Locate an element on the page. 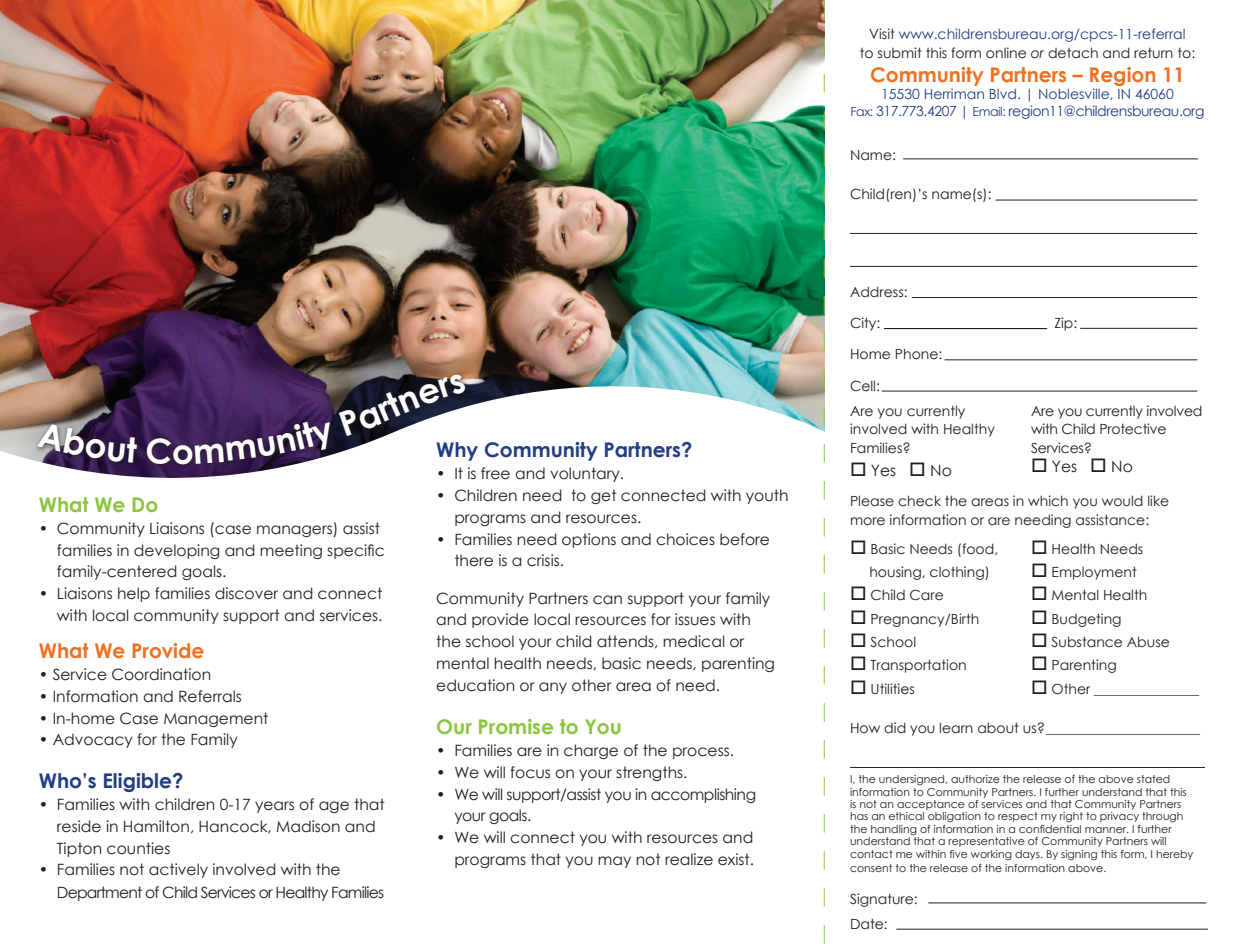 This page has height=952, width=1233. discover is located at coordinates (246, 593).
